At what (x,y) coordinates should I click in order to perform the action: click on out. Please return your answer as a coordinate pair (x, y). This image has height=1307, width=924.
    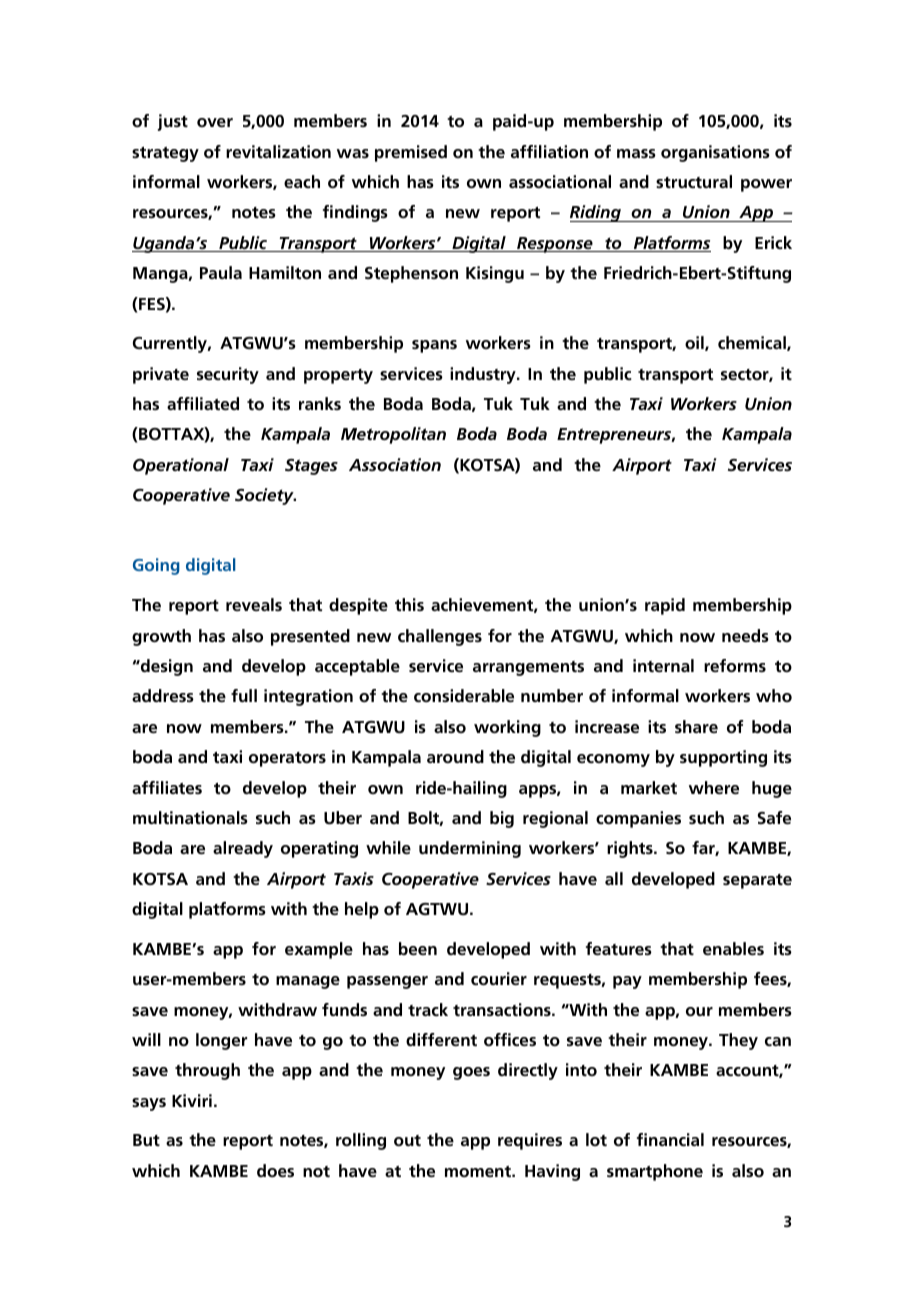
    Looking at the image, I should click on (407, 1140).
